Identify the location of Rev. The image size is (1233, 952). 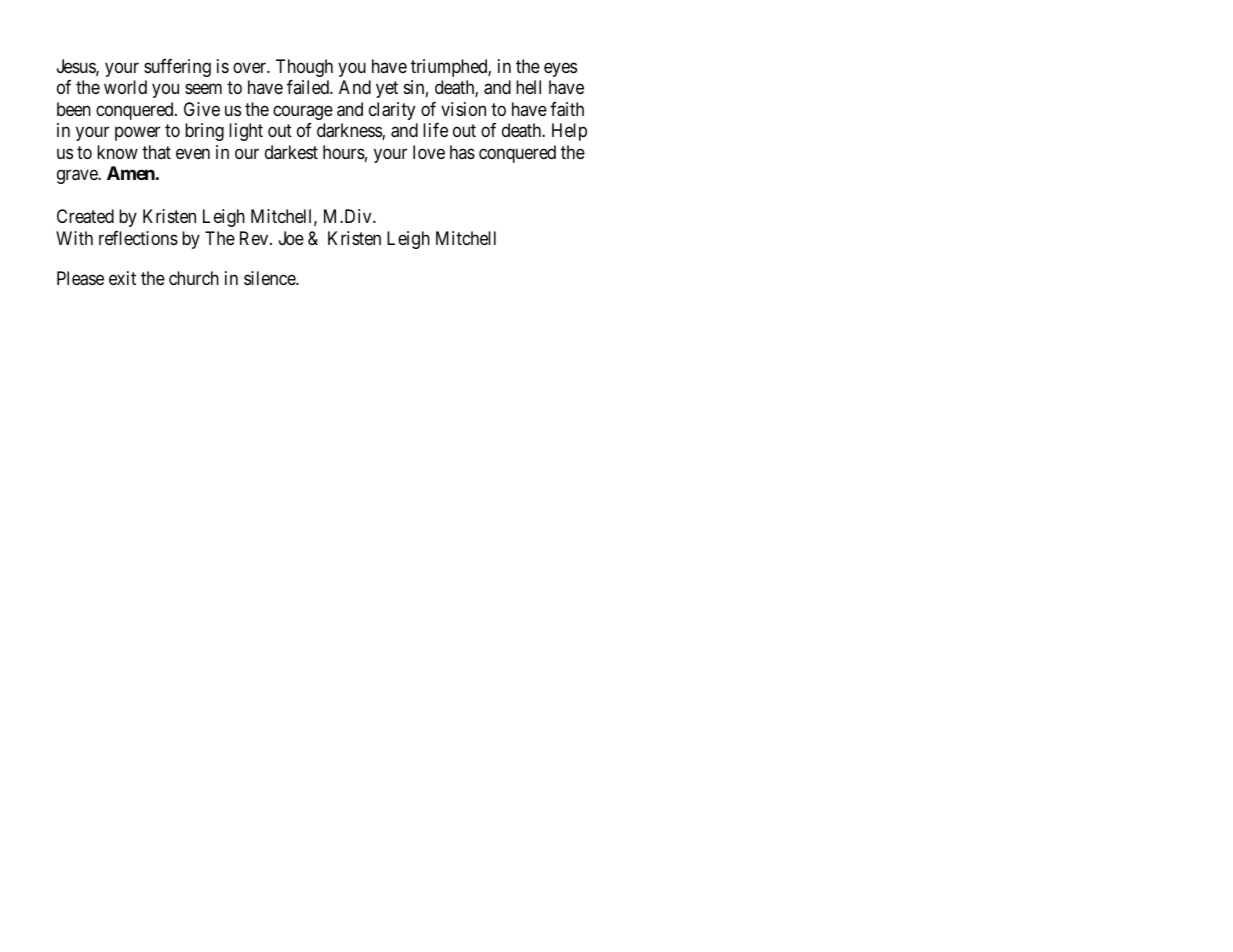
(255, 238).
